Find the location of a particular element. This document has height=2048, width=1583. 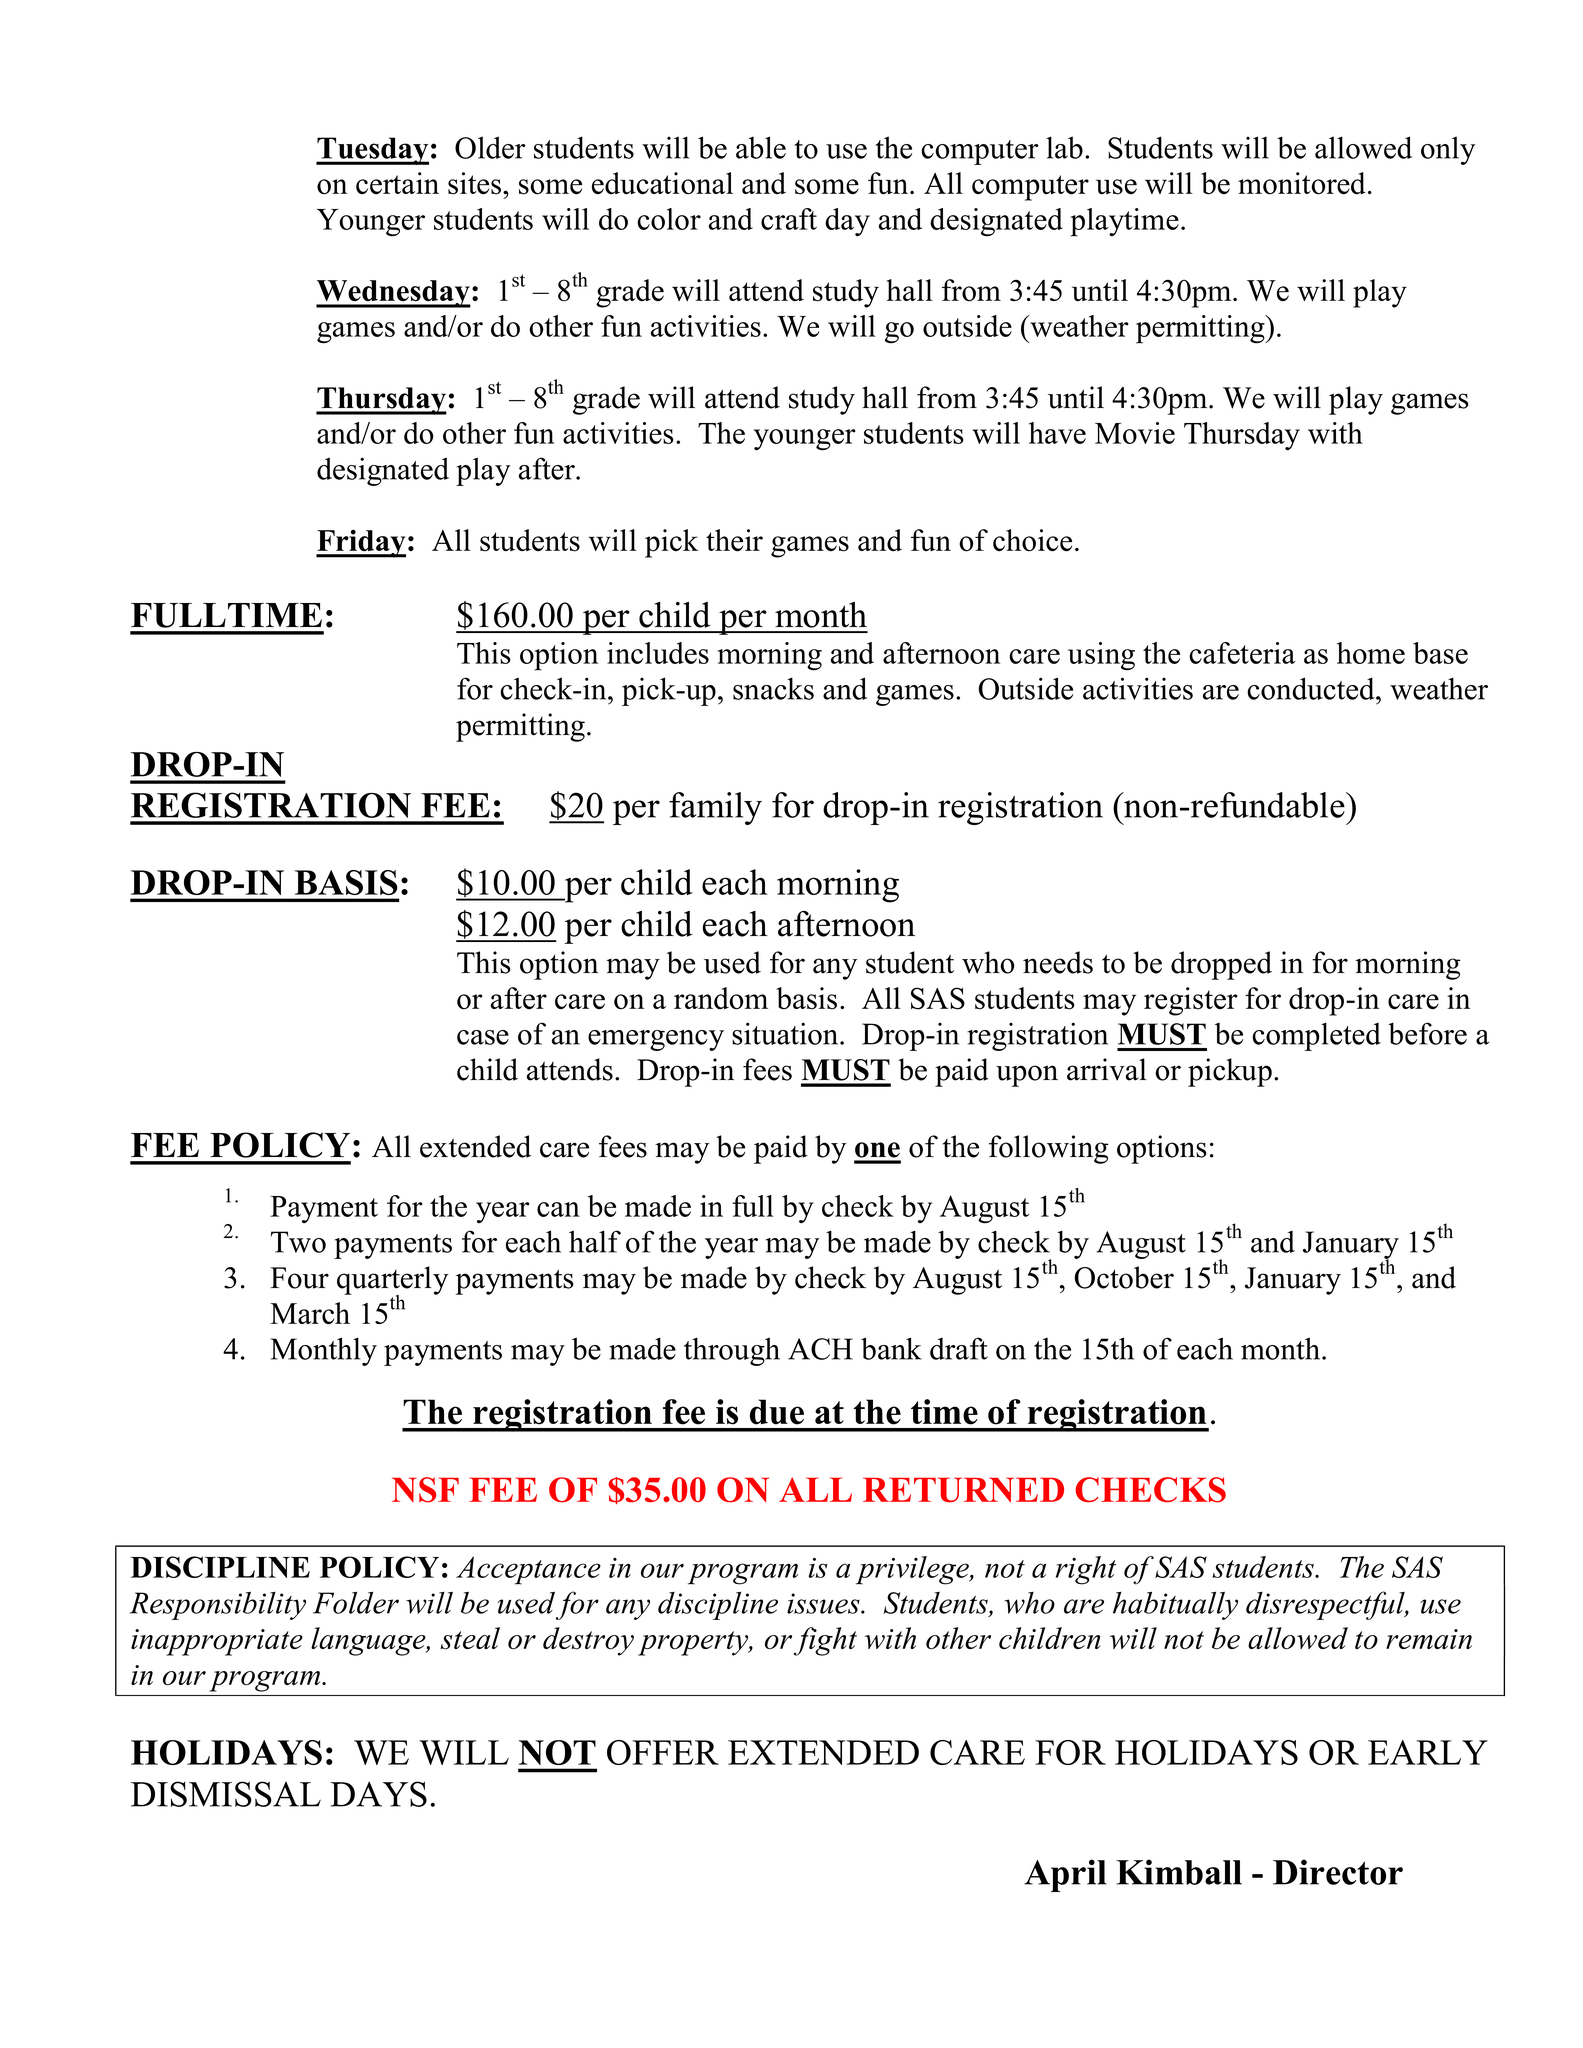

situation is located at coordinates (786, 1033).
